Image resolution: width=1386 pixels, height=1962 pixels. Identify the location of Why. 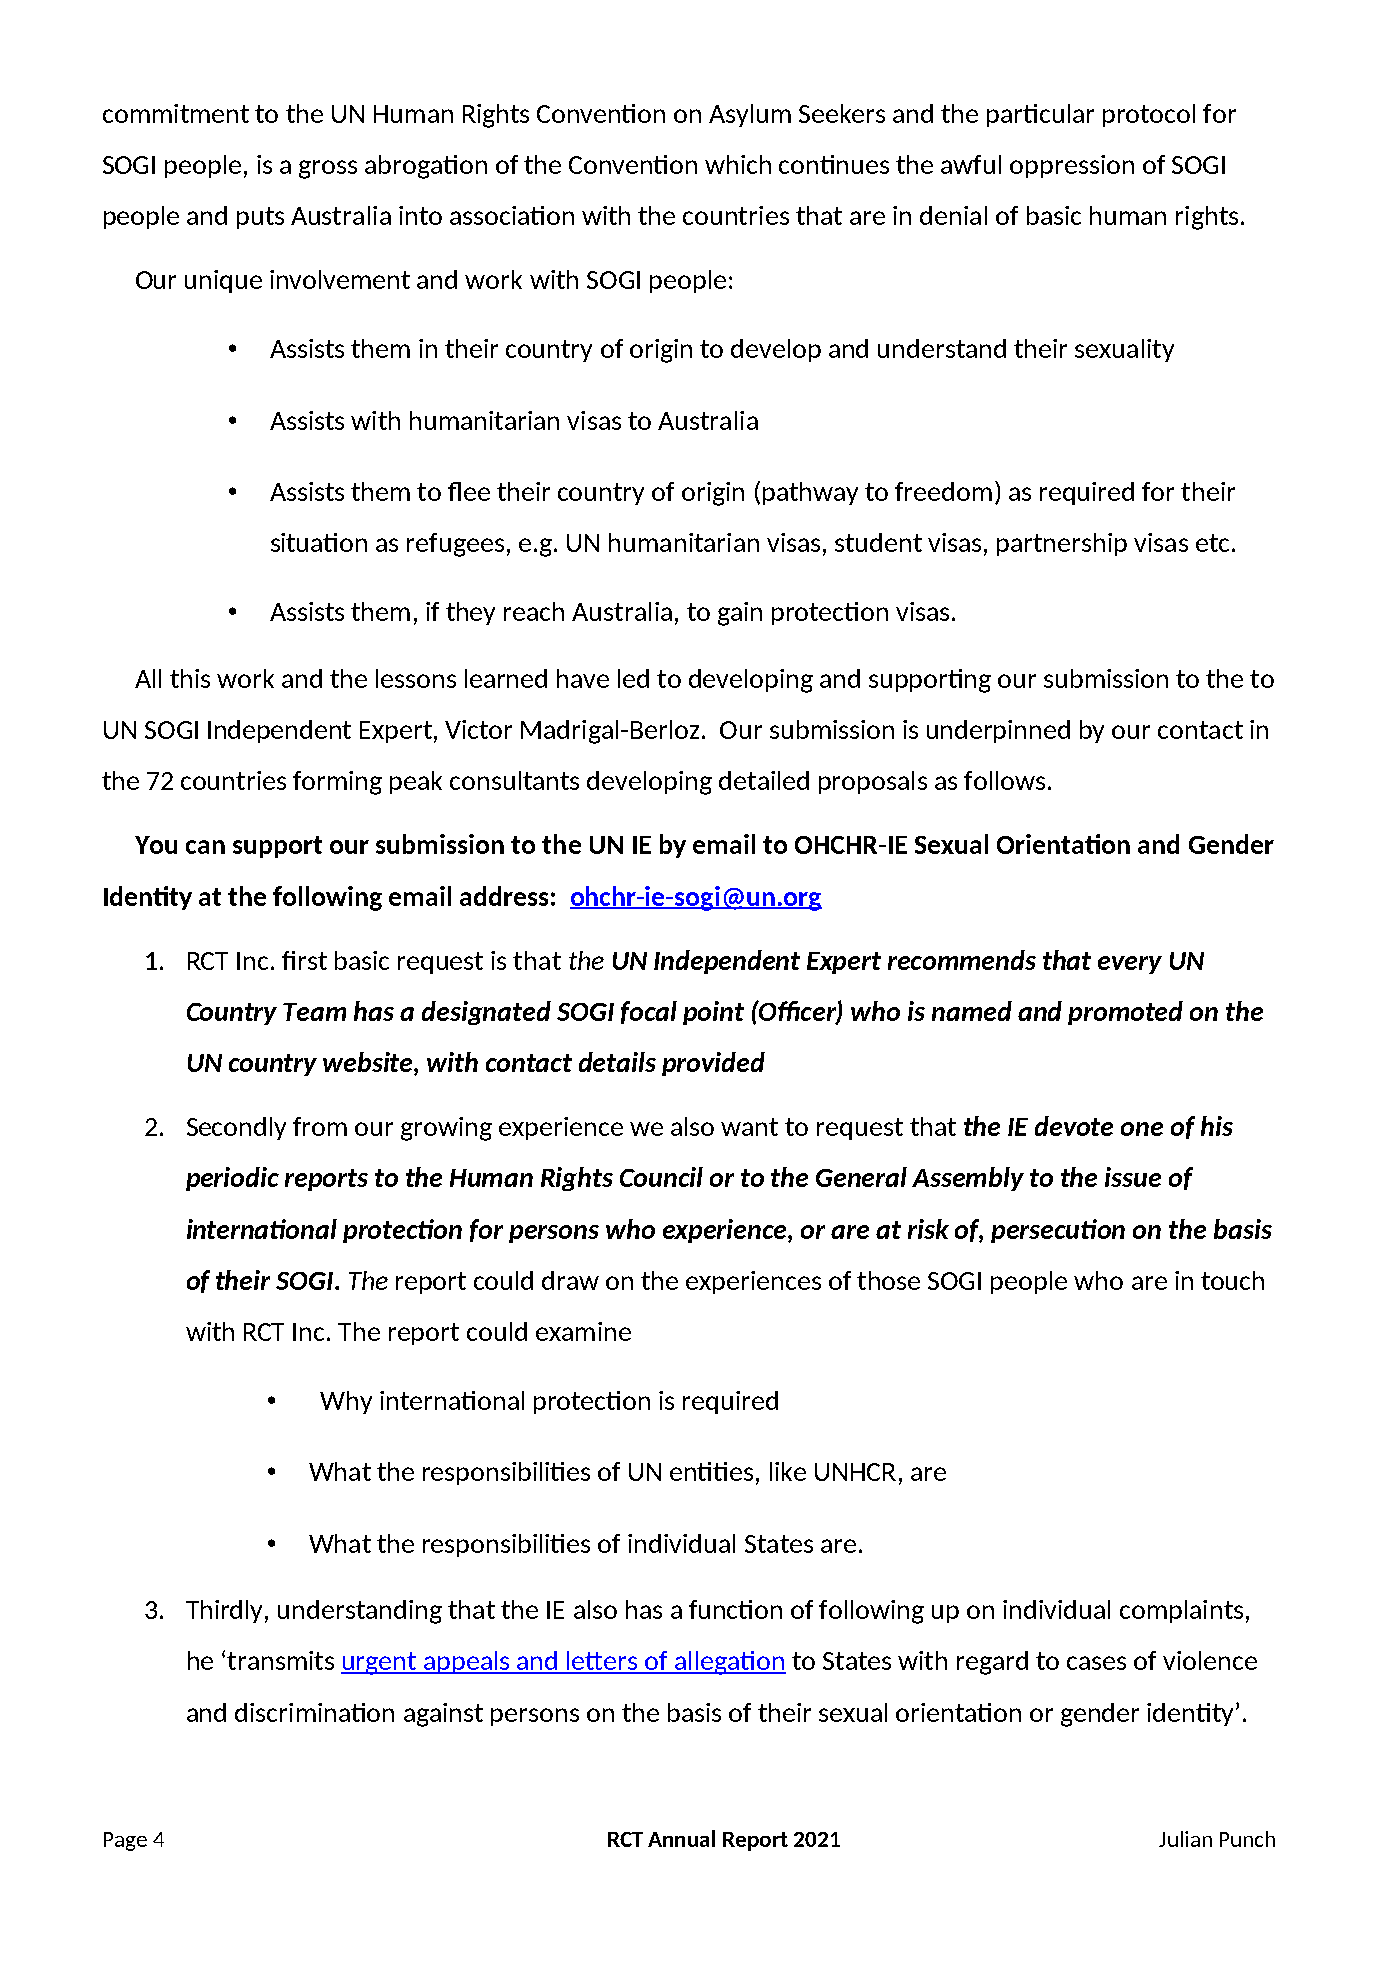
(346, 1402).
